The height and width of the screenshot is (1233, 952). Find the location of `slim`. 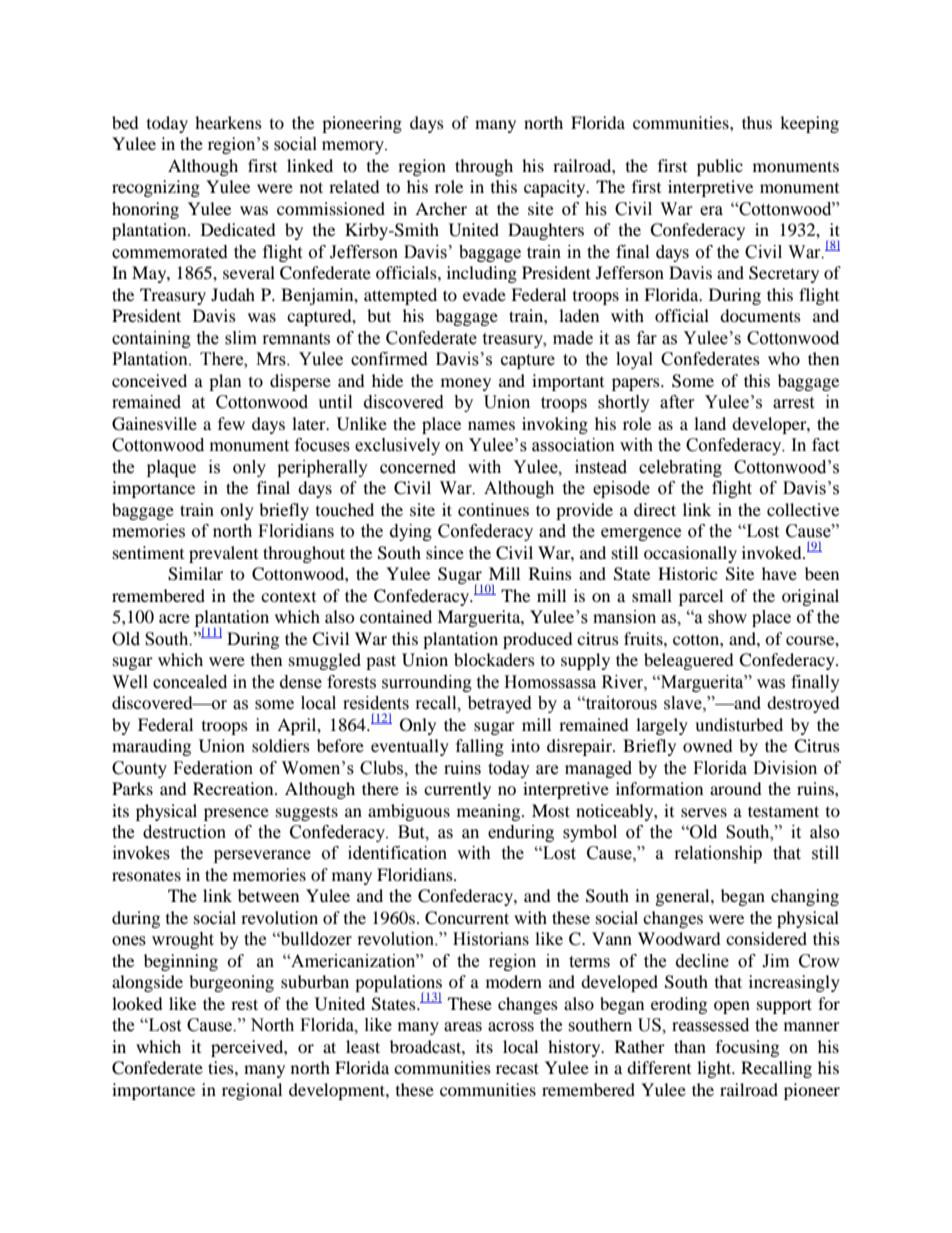

slim is located at coordinates (241, 338).
